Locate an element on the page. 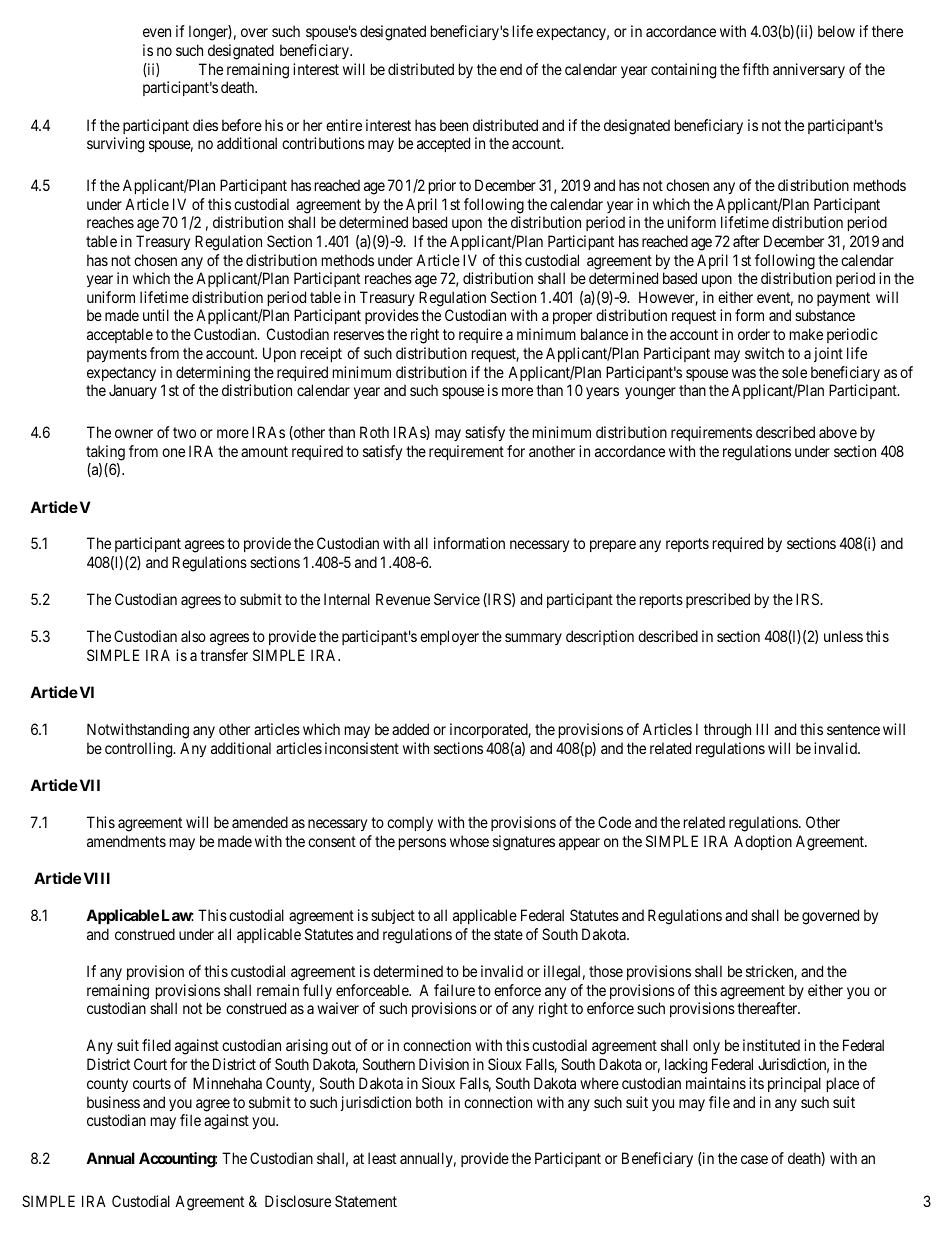 The height and width of the document is (1233, 952). least is located at coordinates (382, 1158).
